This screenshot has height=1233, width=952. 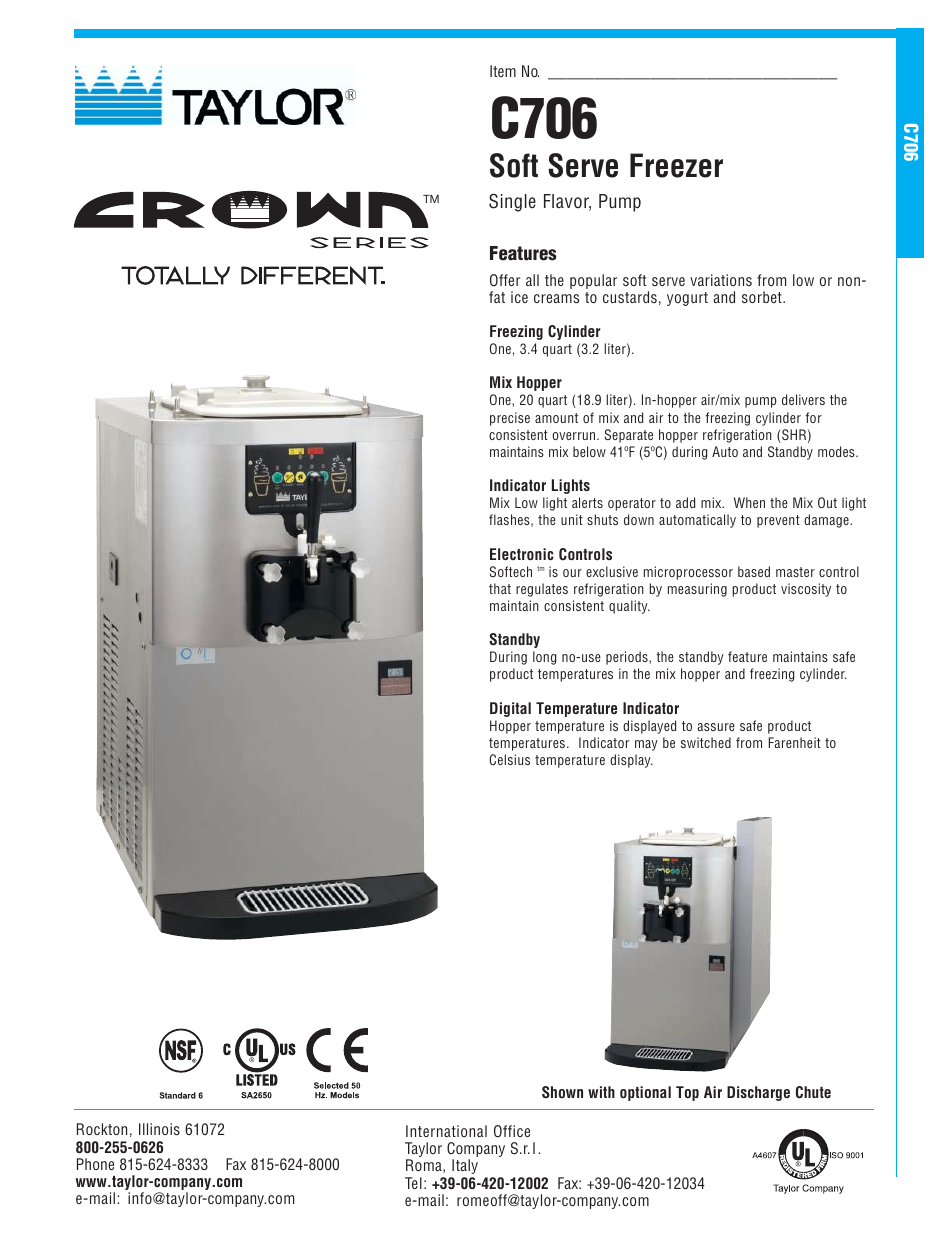 What do you see at coordinates (697, 590) in the screenshot?
I see `measuring` at bounding box center [697, 590].
